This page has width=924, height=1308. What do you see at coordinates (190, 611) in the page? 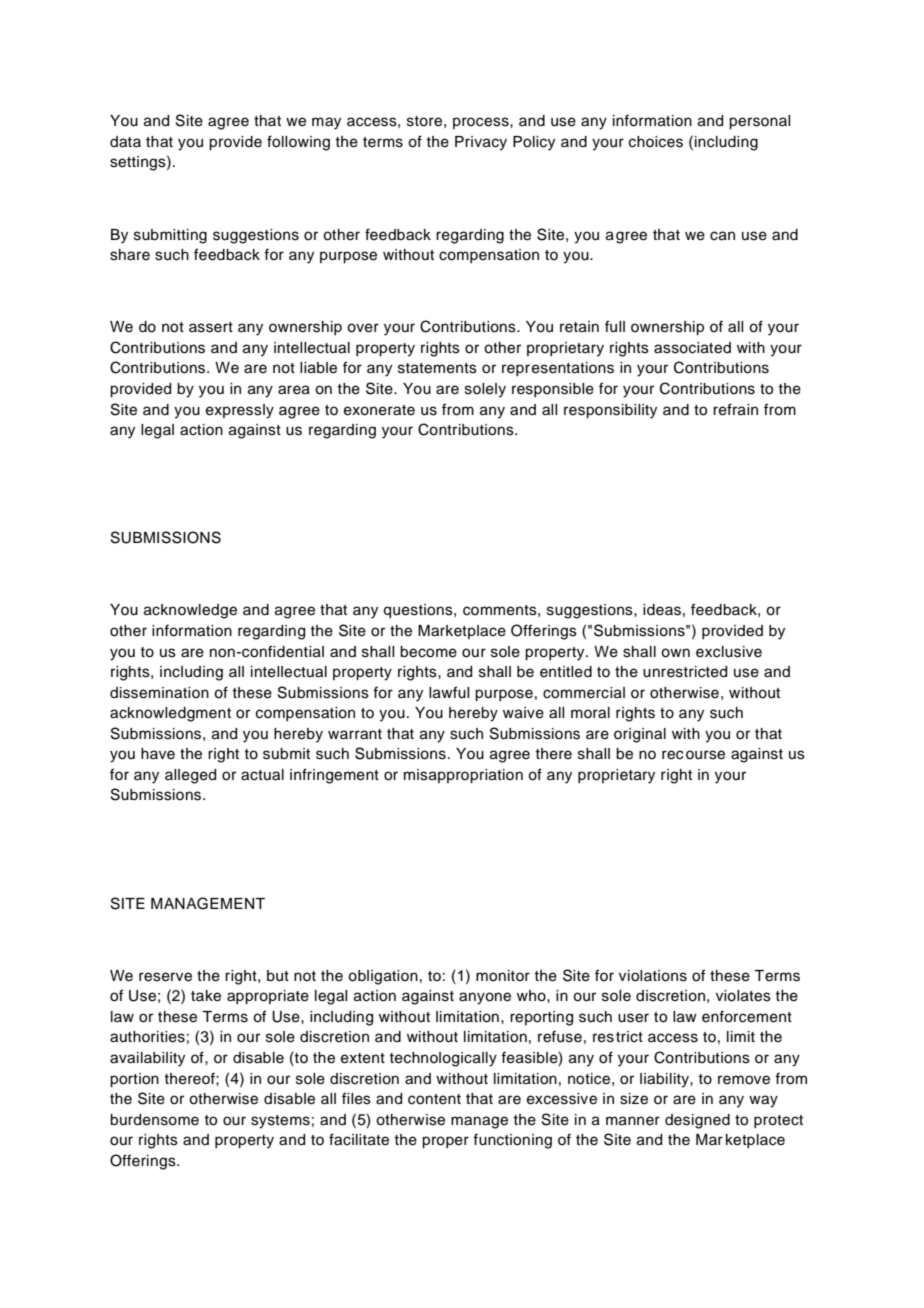
I see `acknowledge` at bounding box center [190, 611].
